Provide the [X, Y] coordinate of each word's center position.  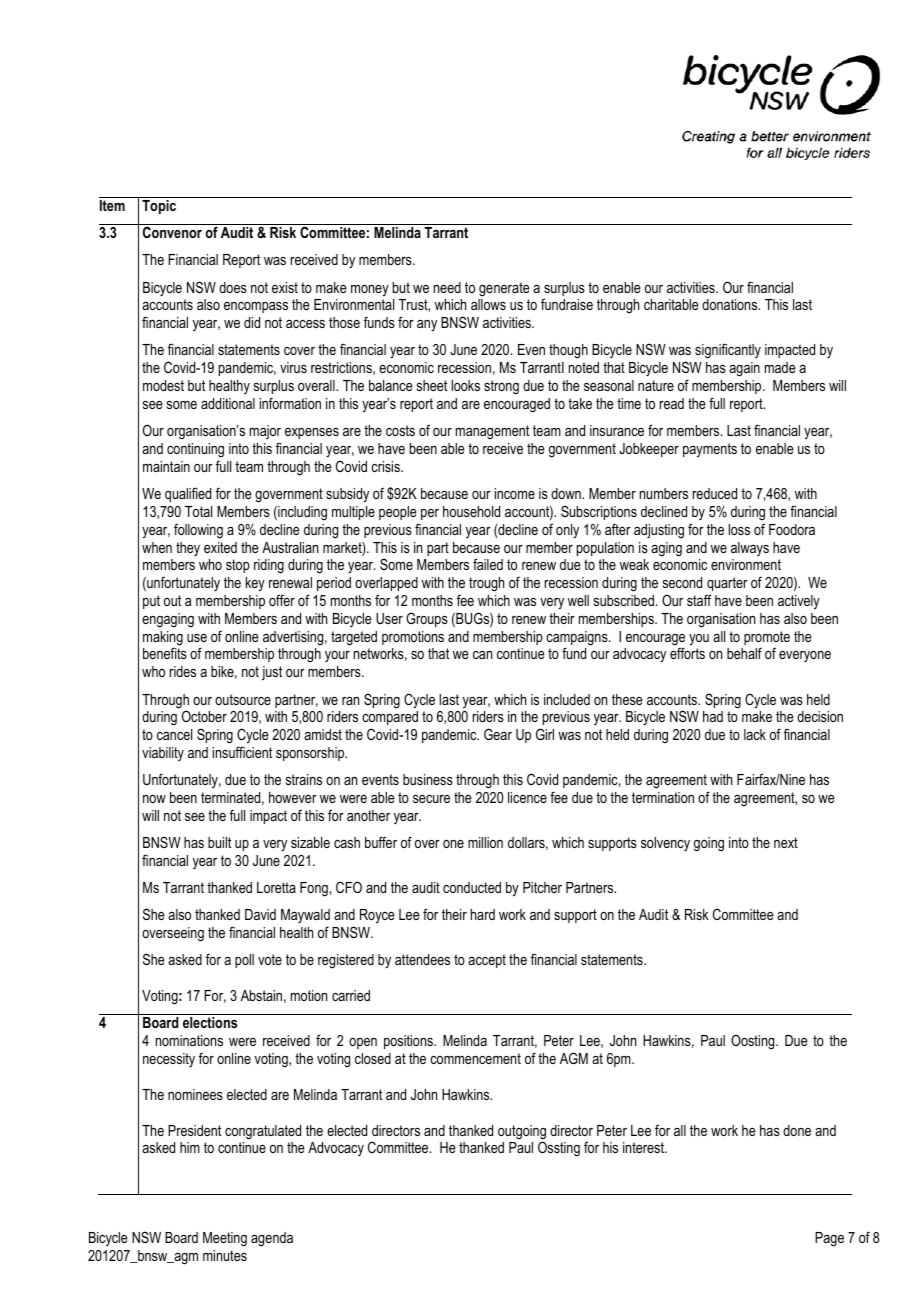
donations [731, 304]
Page [829, 1239]
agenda [272, 1239]
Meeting [225, 1239]
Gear [498, 734]
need [447, 287]
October [204, 716]
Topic [159, 207]
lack [755, 734]
